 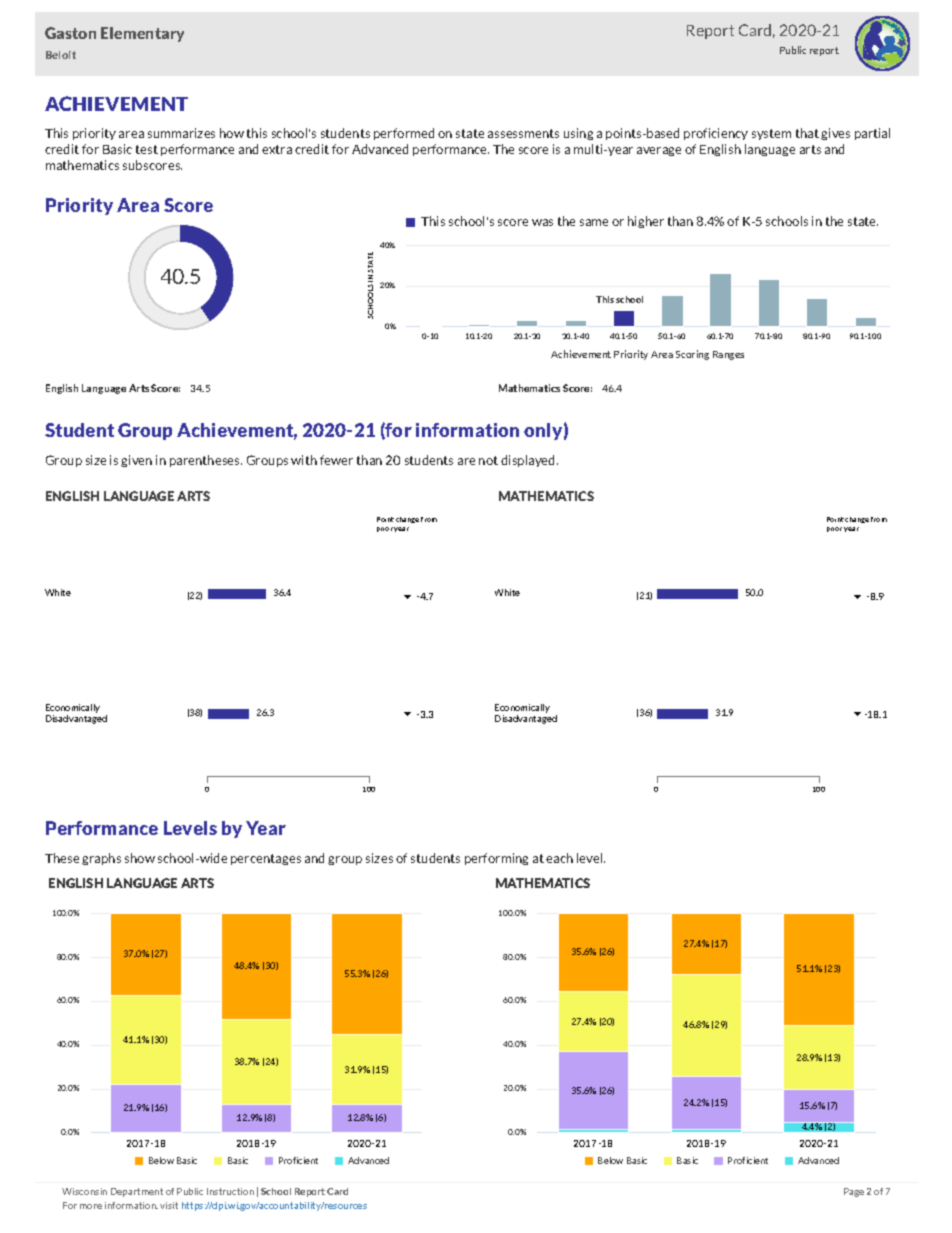 What do you see at coordinates (496, 859) in the document?
I see `performing` at bounding box center [496, 859].
